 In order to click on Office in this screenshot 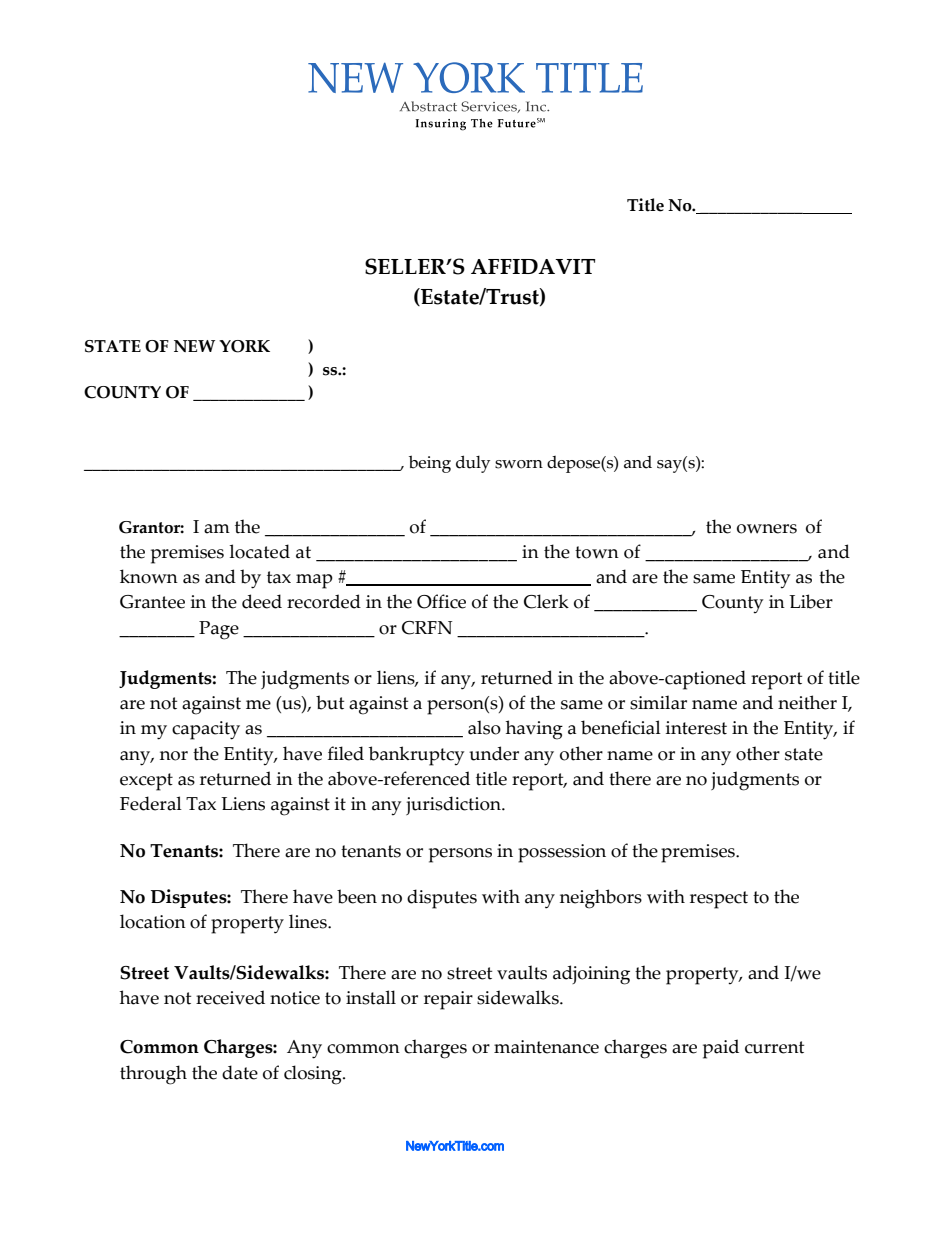, I will do `click(441, 601)`.
